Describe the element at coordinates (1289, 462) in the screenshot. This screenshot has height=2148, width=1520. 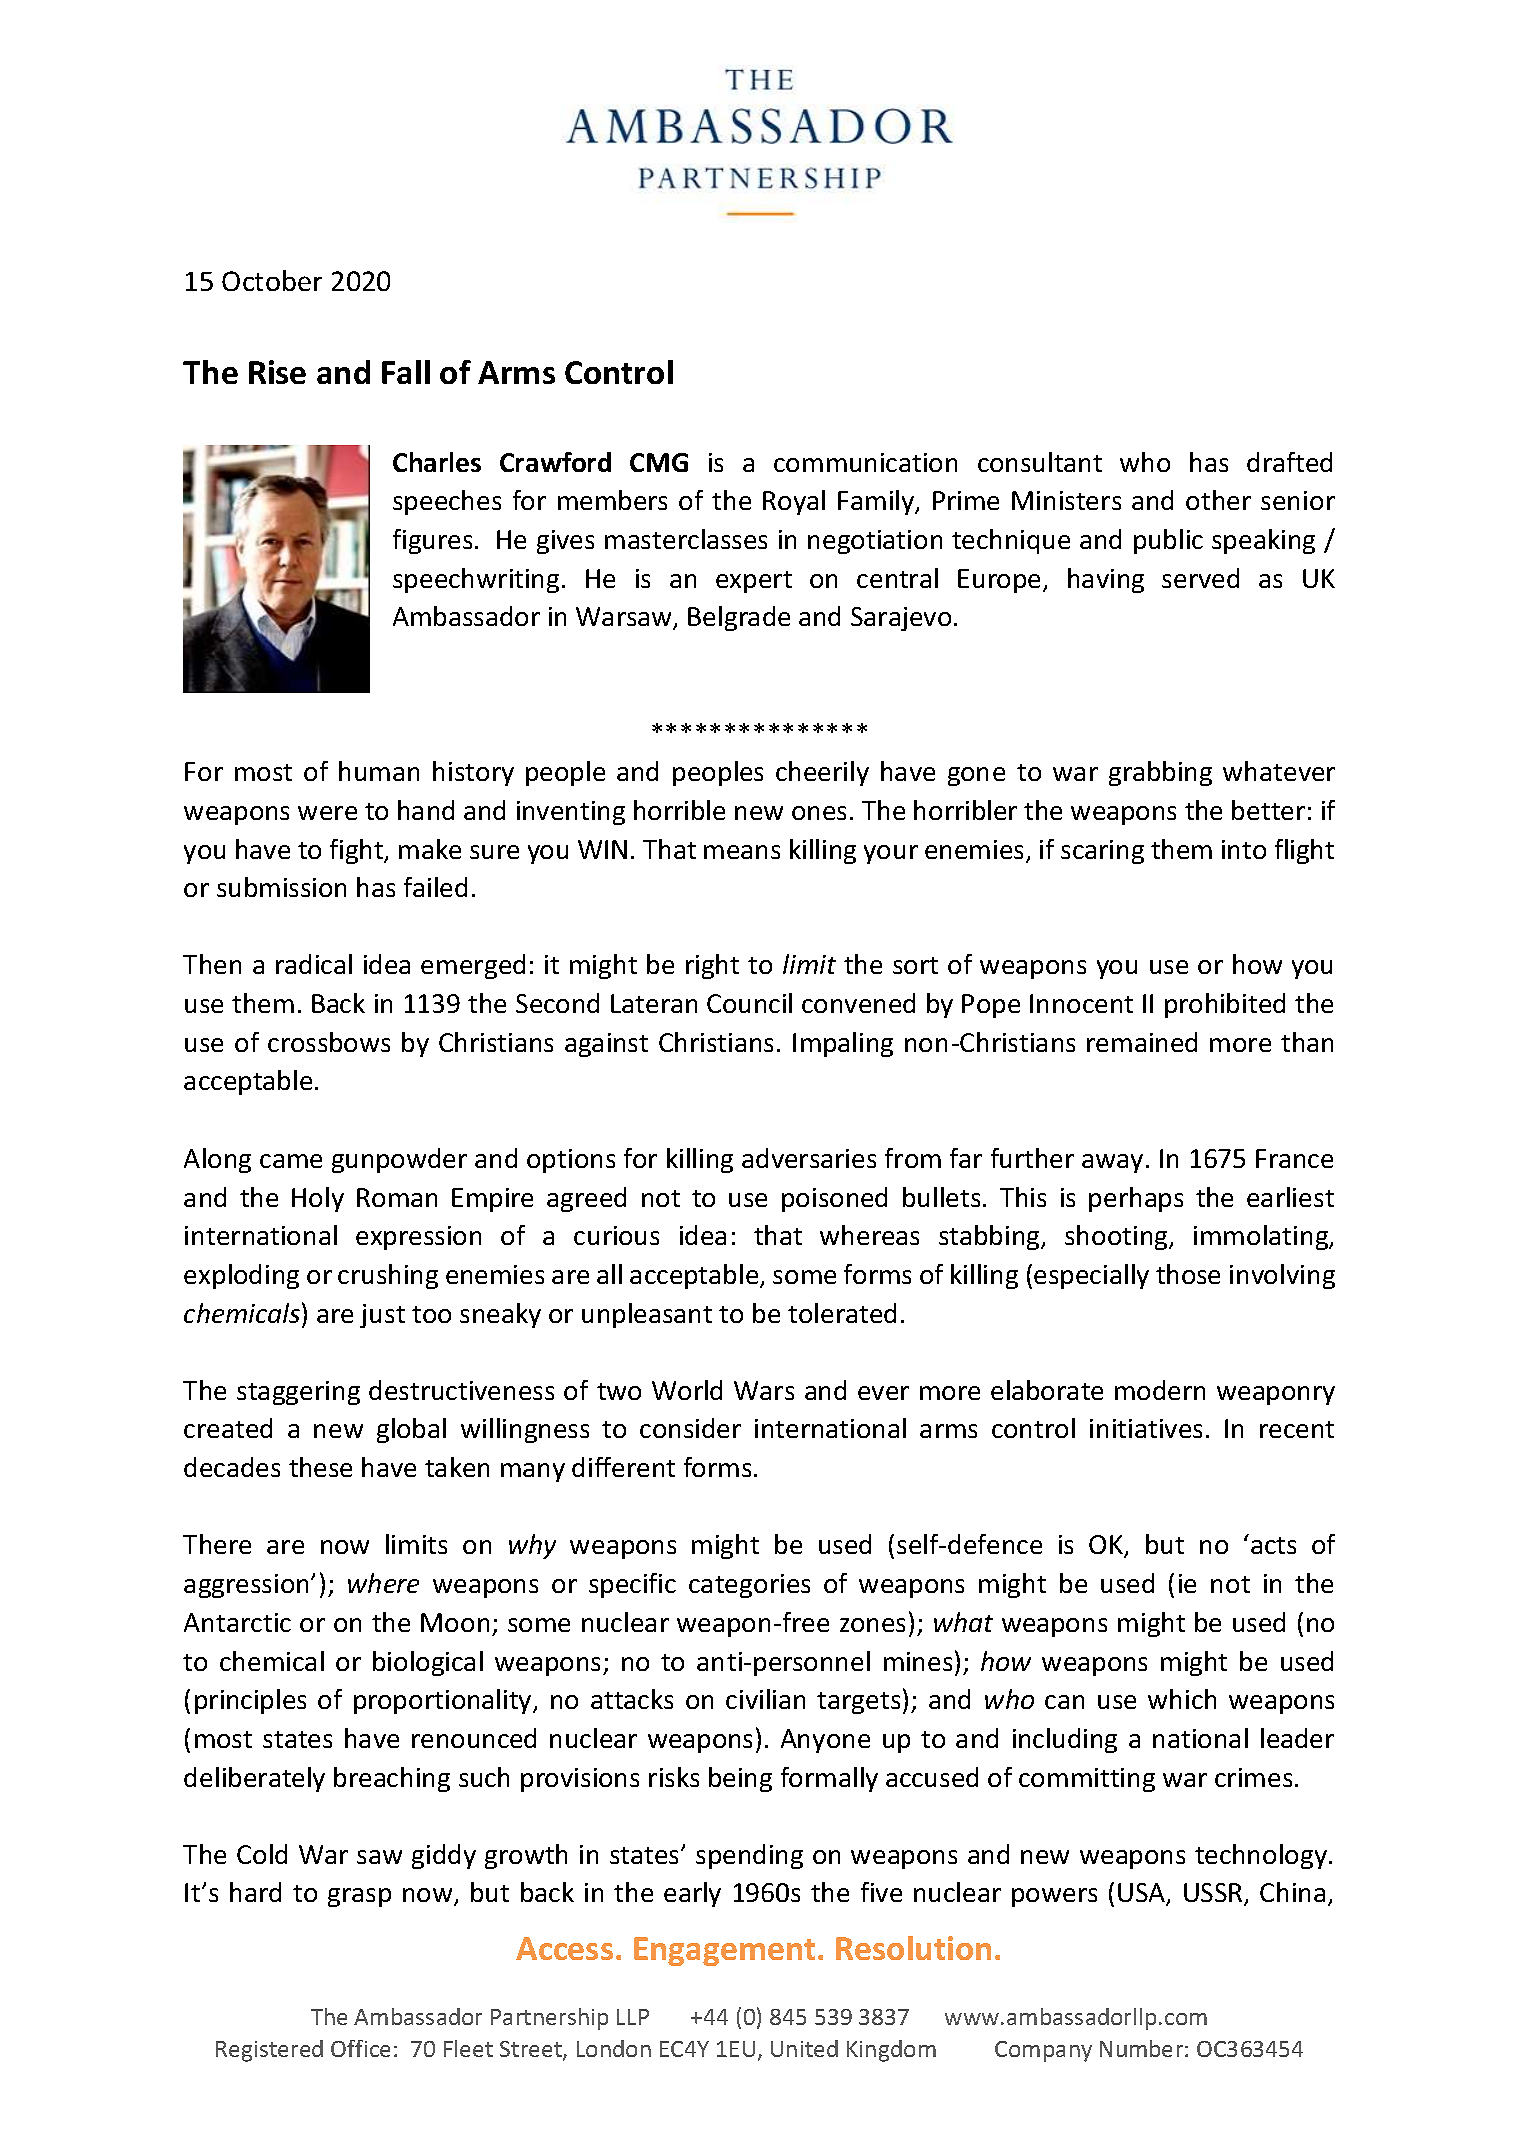
I see `drafted` at that location.
